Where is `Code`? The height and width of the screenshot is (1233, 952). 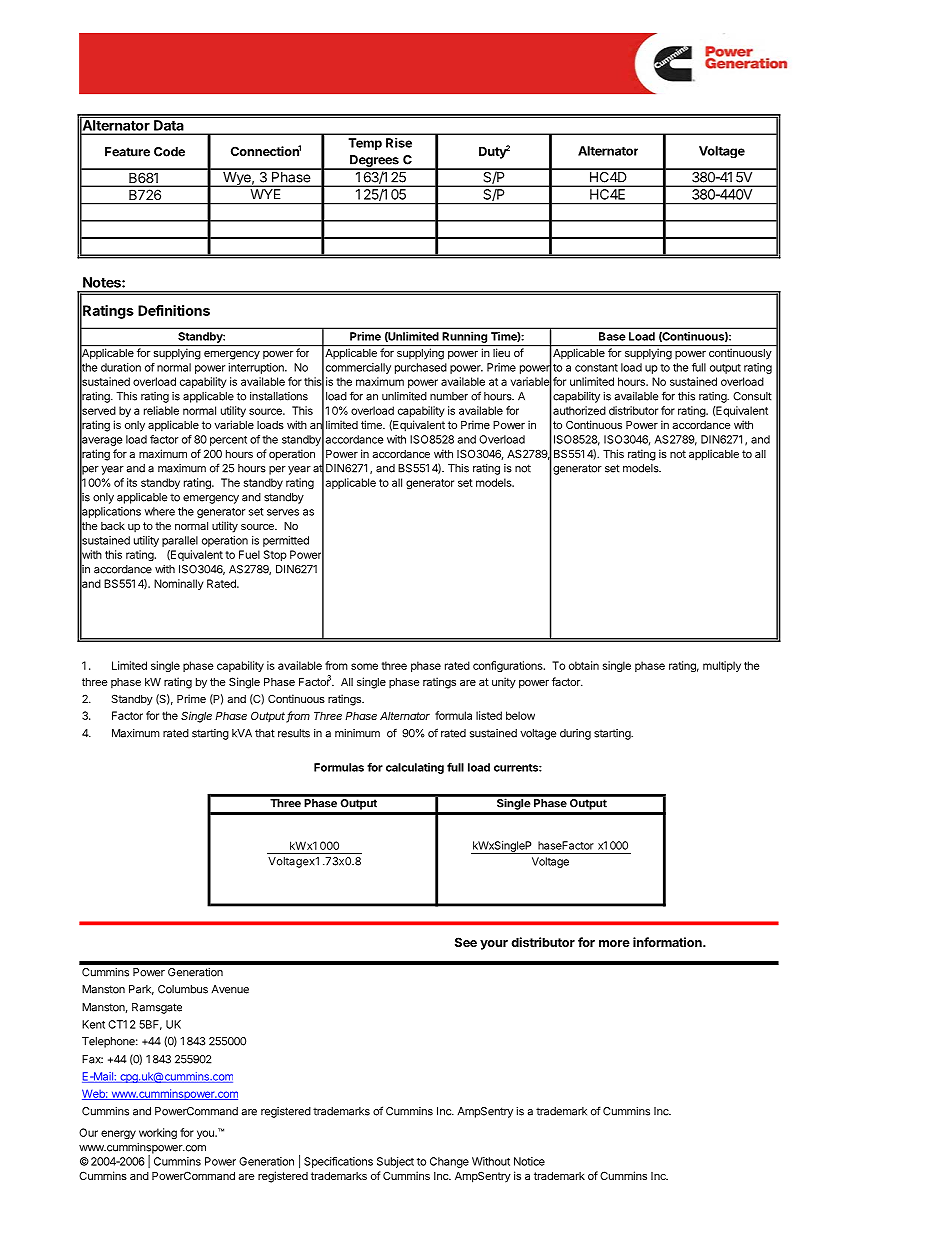 Code is located at coordinates (169, 152).
